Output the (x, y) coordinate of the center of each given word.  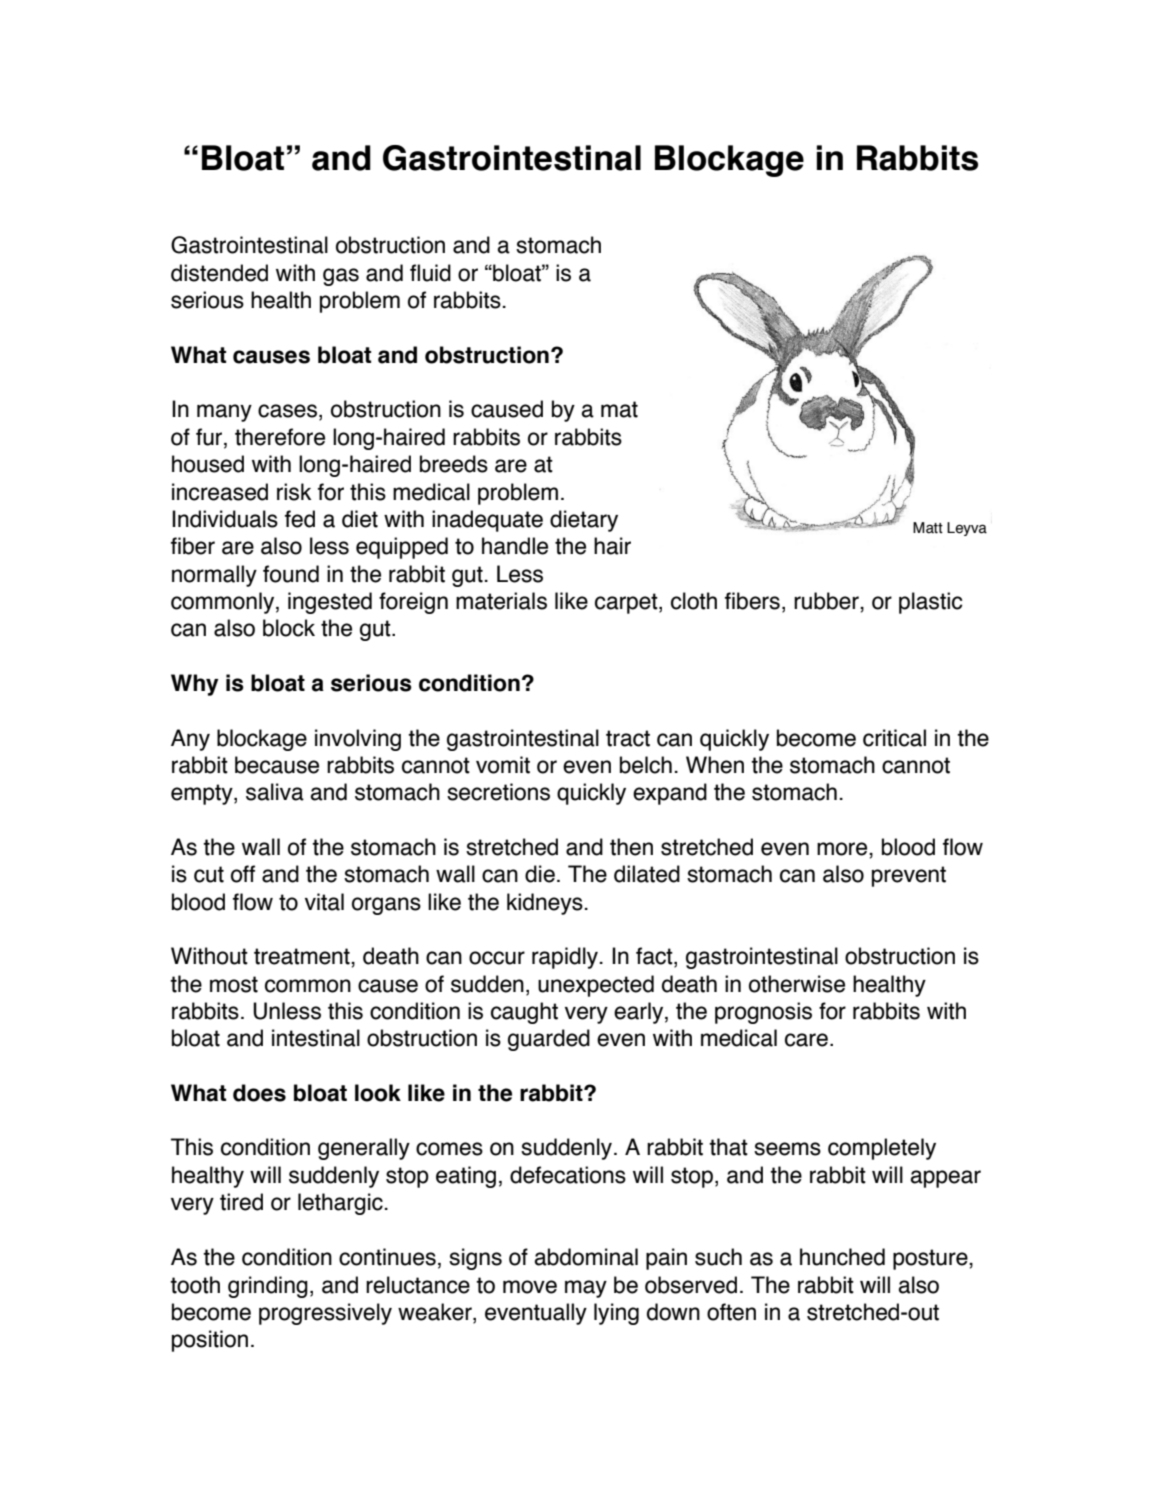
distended (219, 273)
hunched (842, 1257)
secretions (498, 792)
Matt (928, 528)
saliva (275, 792)
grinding (268, 1287)
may (586, 1289)
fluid (430, 273)
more (843, 849)
